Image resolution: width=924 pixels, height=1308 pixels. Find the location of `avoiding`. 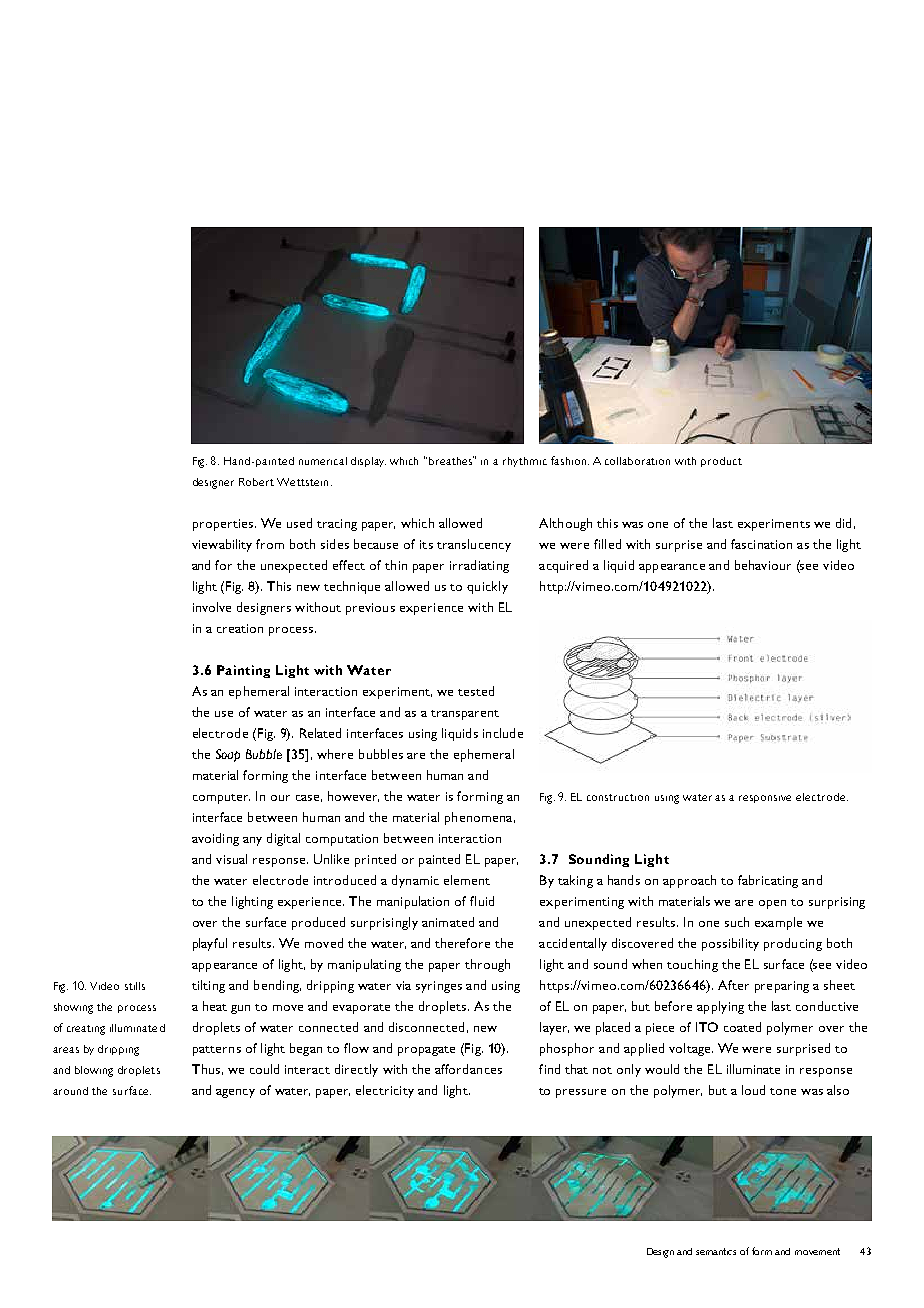

avoiding is located at coordinates (215, 839).
